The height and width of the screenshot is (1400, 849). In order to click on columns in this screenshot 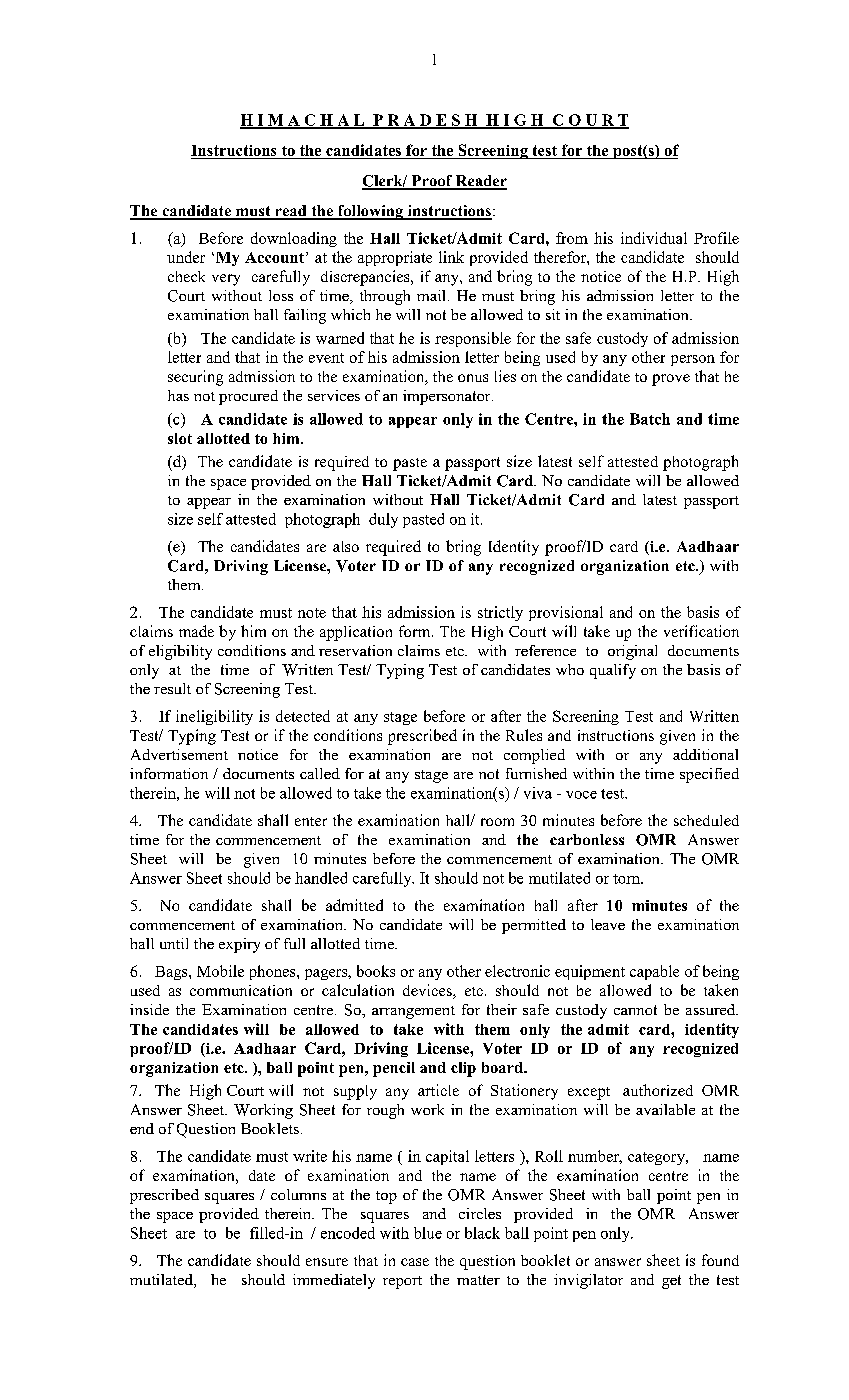, I will do `click(298, 1194)`.
